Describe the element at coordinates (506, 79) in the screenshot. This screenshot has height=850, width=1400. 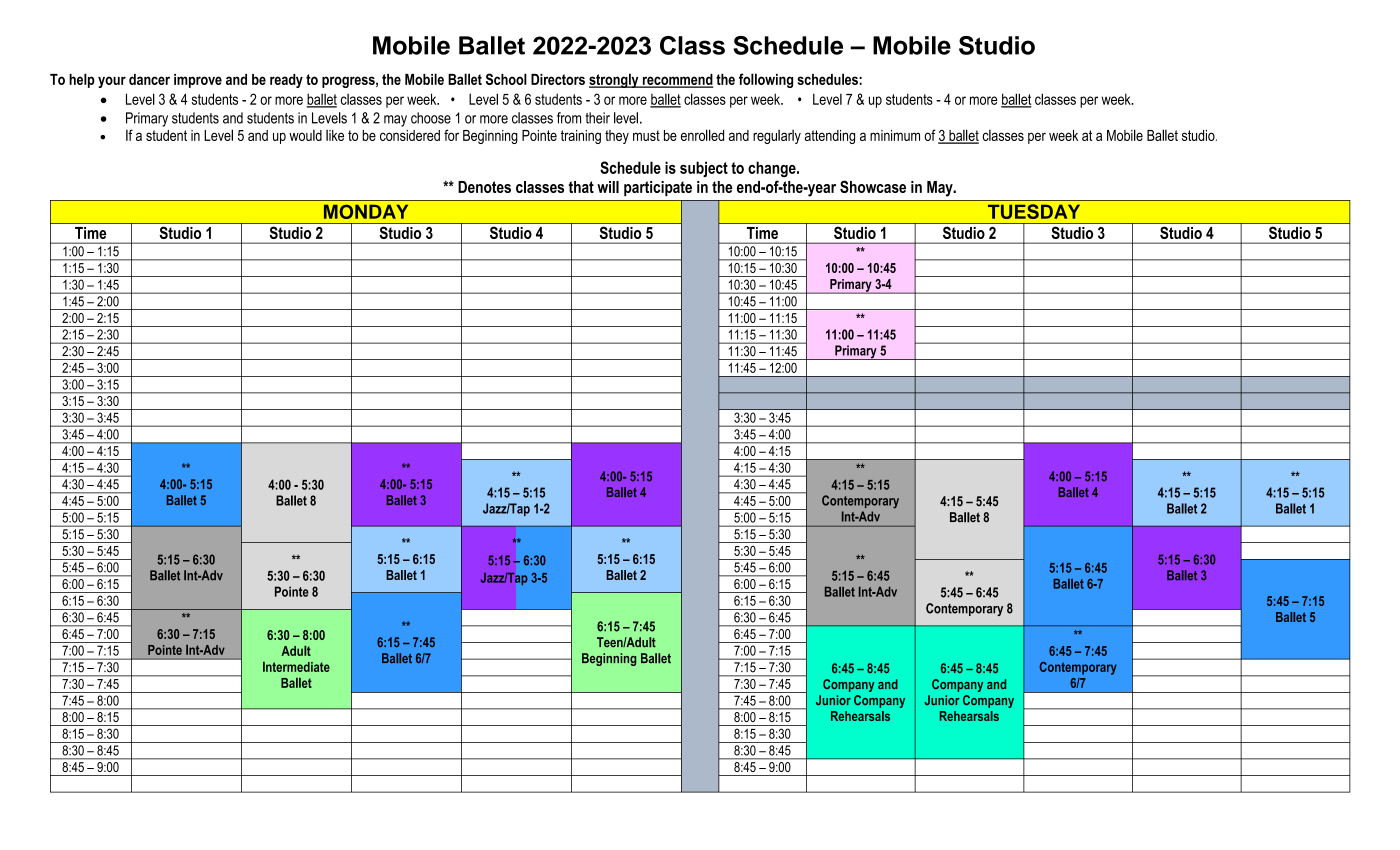
I see `School` at that location.
